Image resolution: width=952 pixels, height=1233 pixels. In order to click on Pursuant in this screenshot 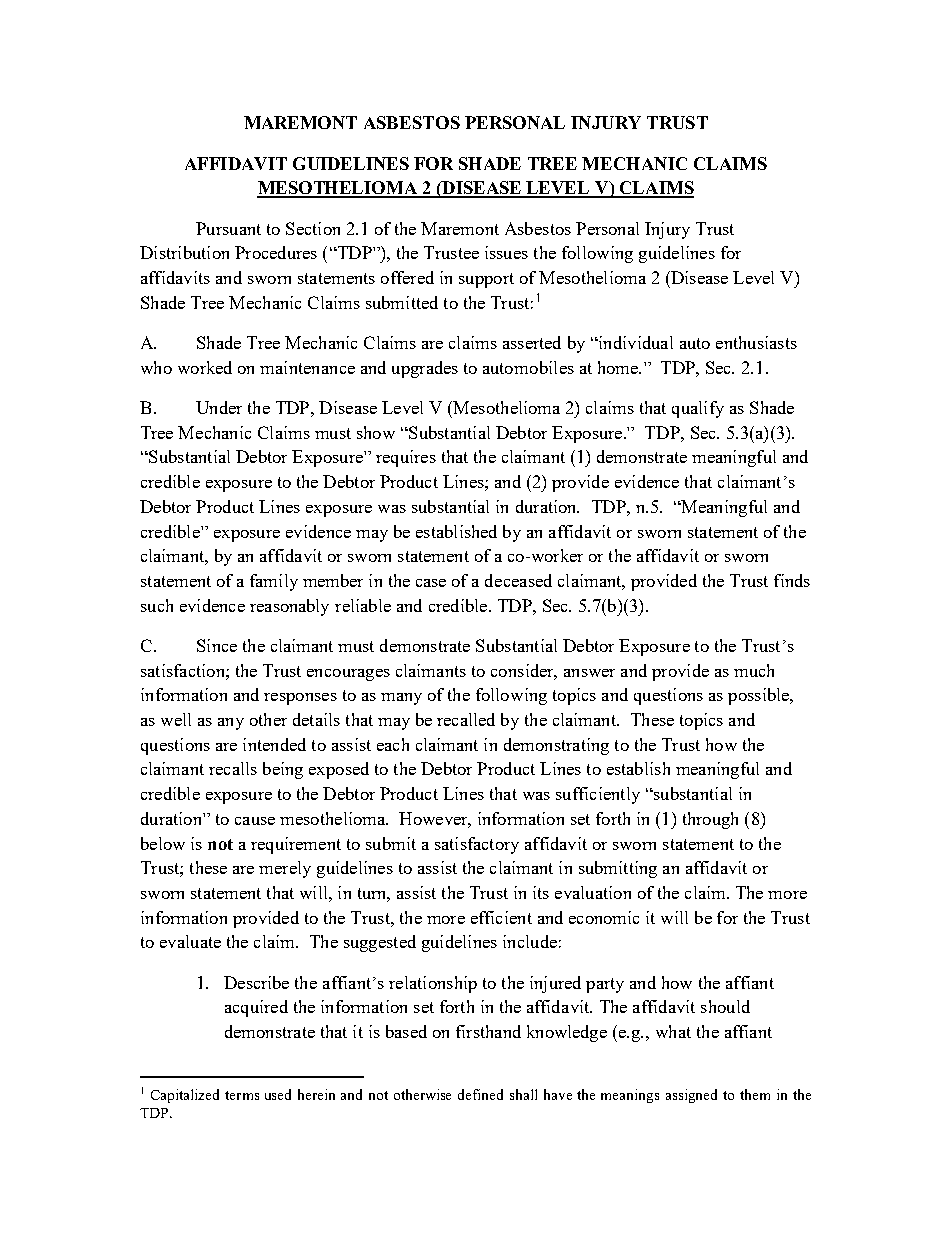, I will do `click(228, 228)`.
